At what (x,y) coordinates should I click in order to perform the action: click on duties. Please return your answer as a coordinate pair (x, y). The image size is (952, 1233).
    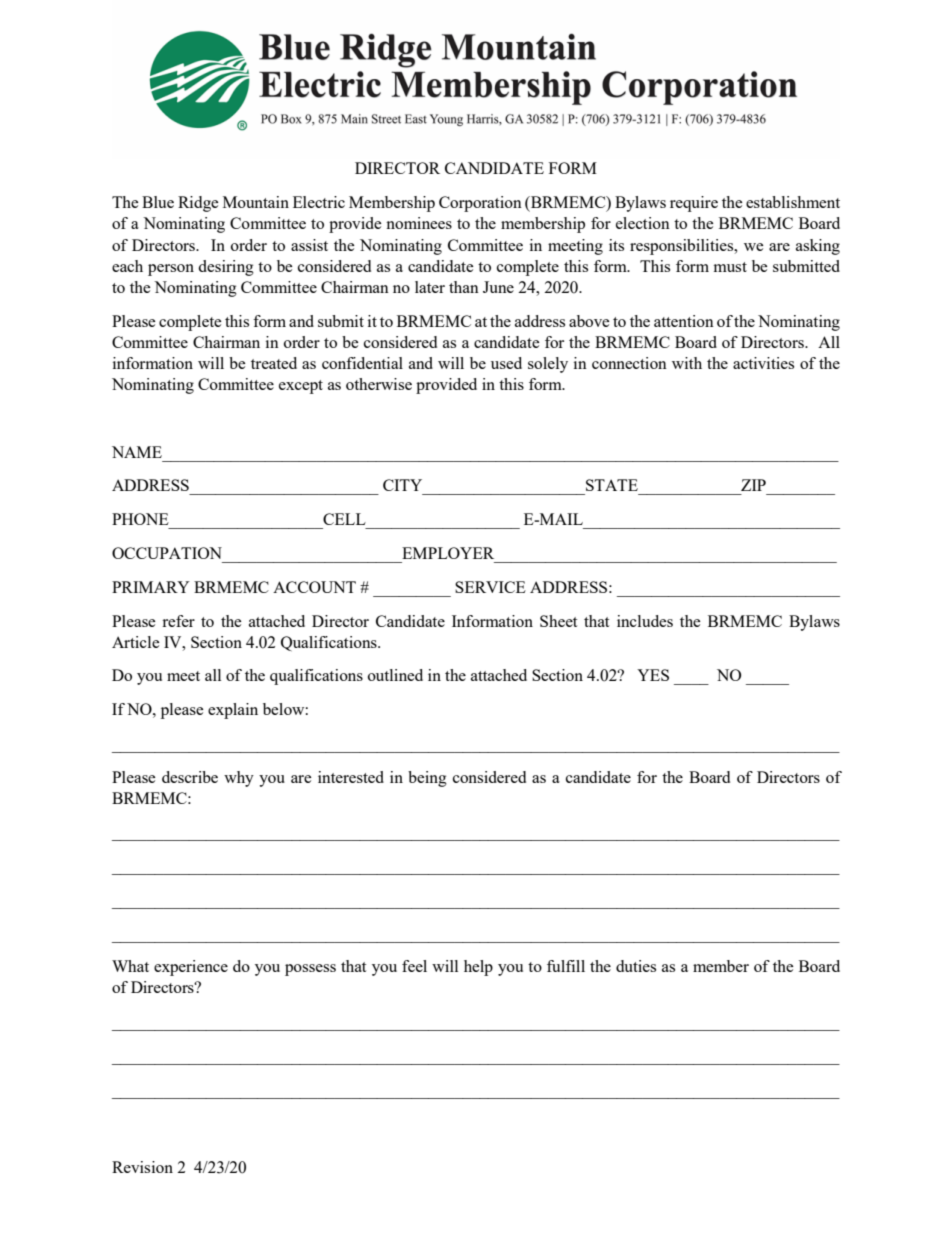
    Looking at the image, I should click on (636, 966).
